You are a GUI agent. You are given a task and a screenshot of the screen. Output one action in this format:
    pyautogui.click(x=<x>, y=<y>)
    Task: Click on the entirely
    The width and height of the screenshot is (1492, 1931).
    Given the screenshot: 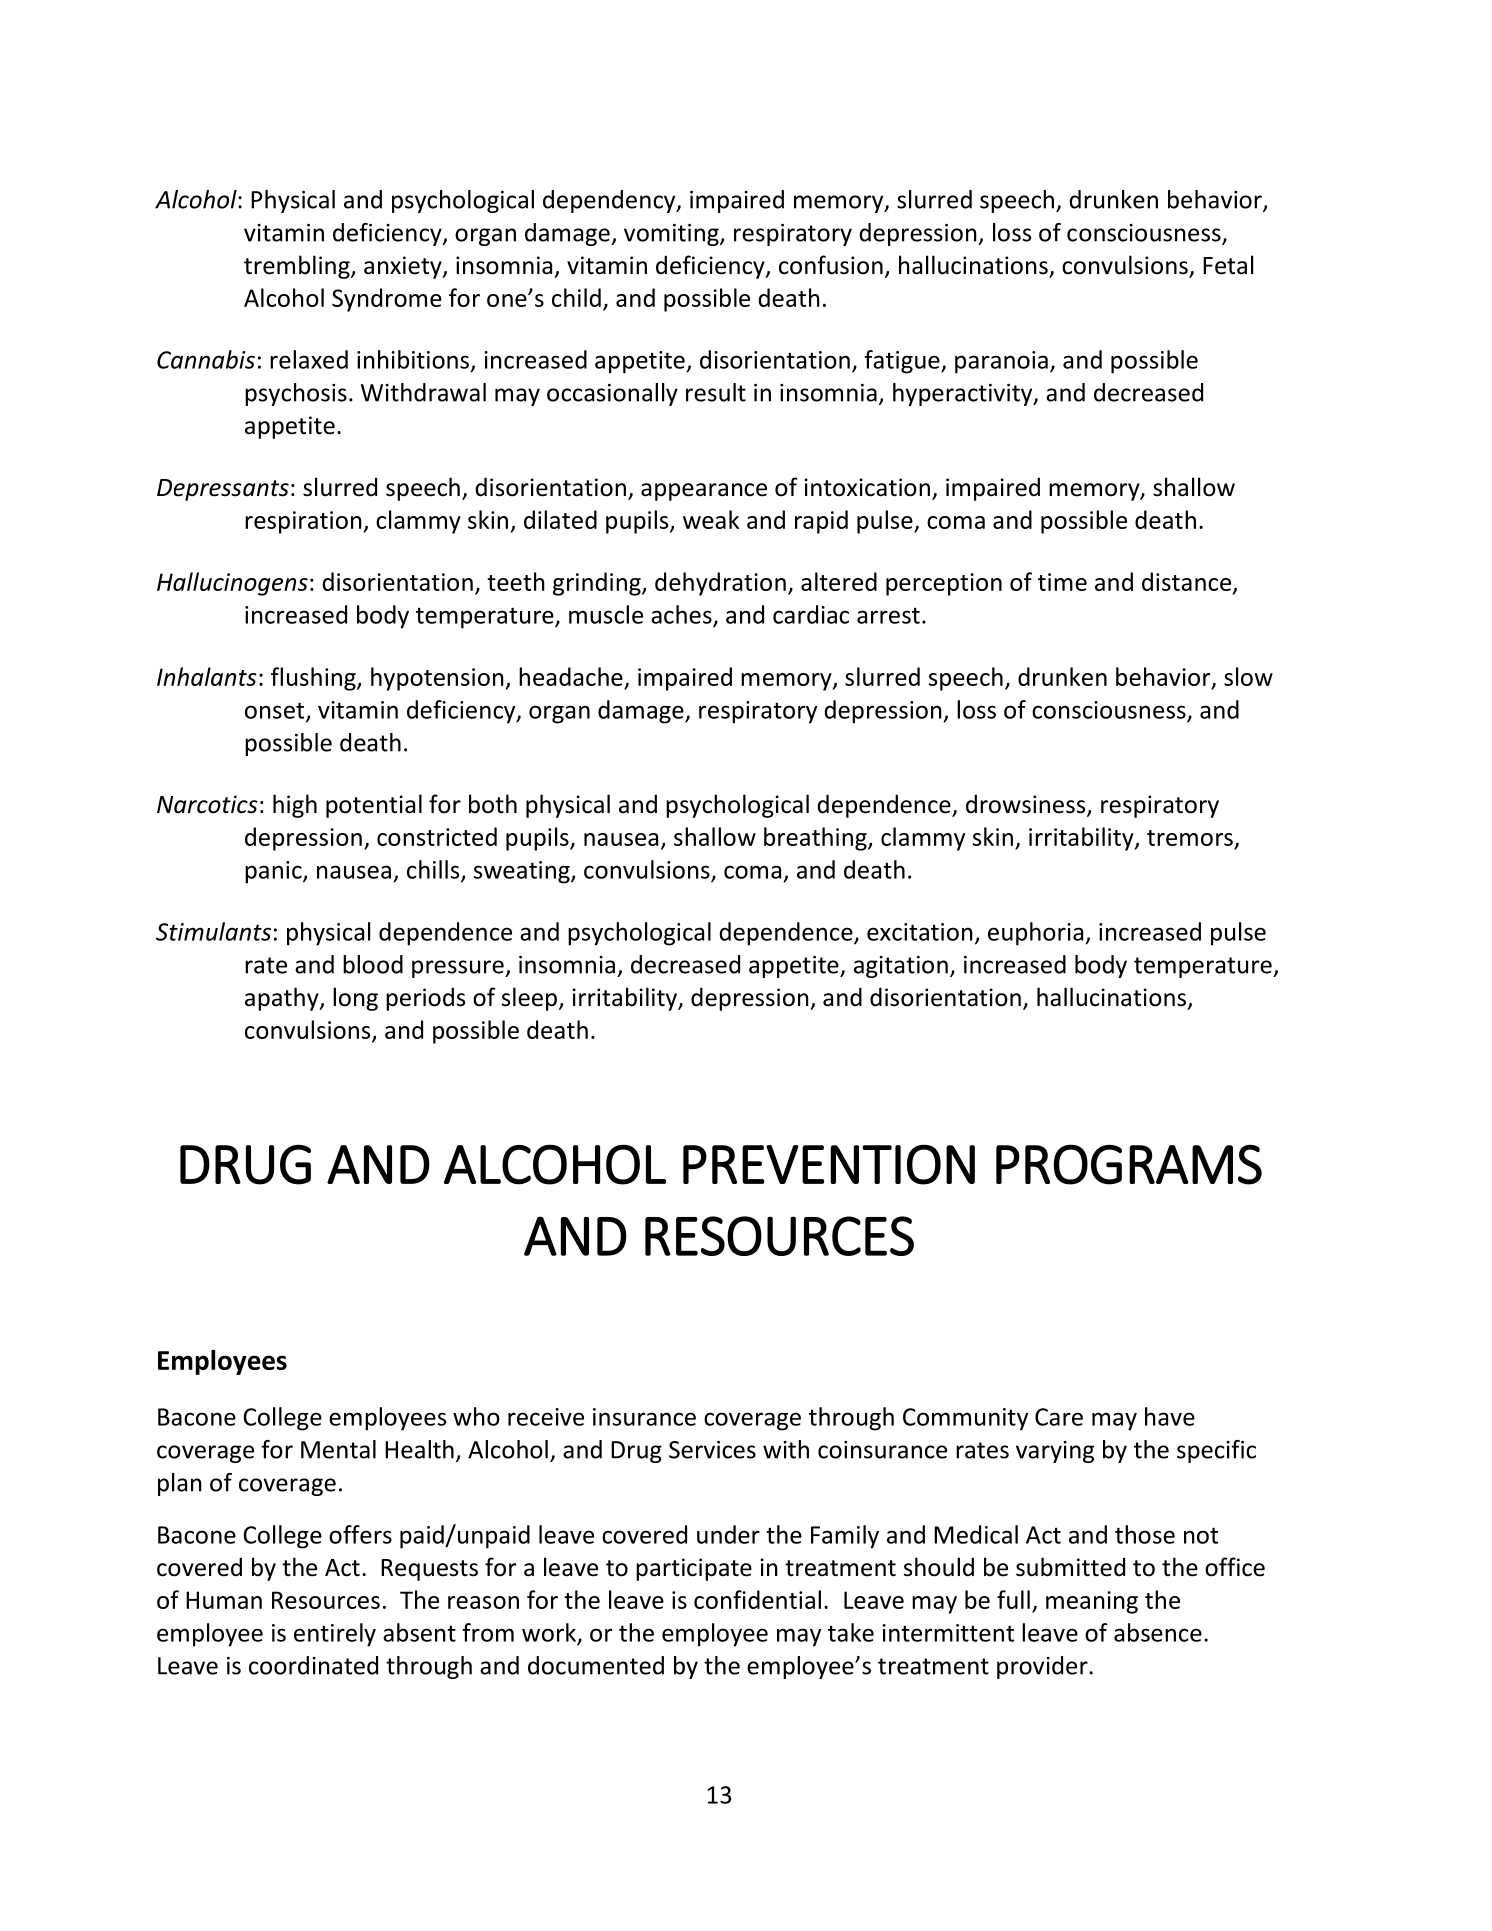 What is the action you would take?
    pyautogui.click(x=335, y=1635)
